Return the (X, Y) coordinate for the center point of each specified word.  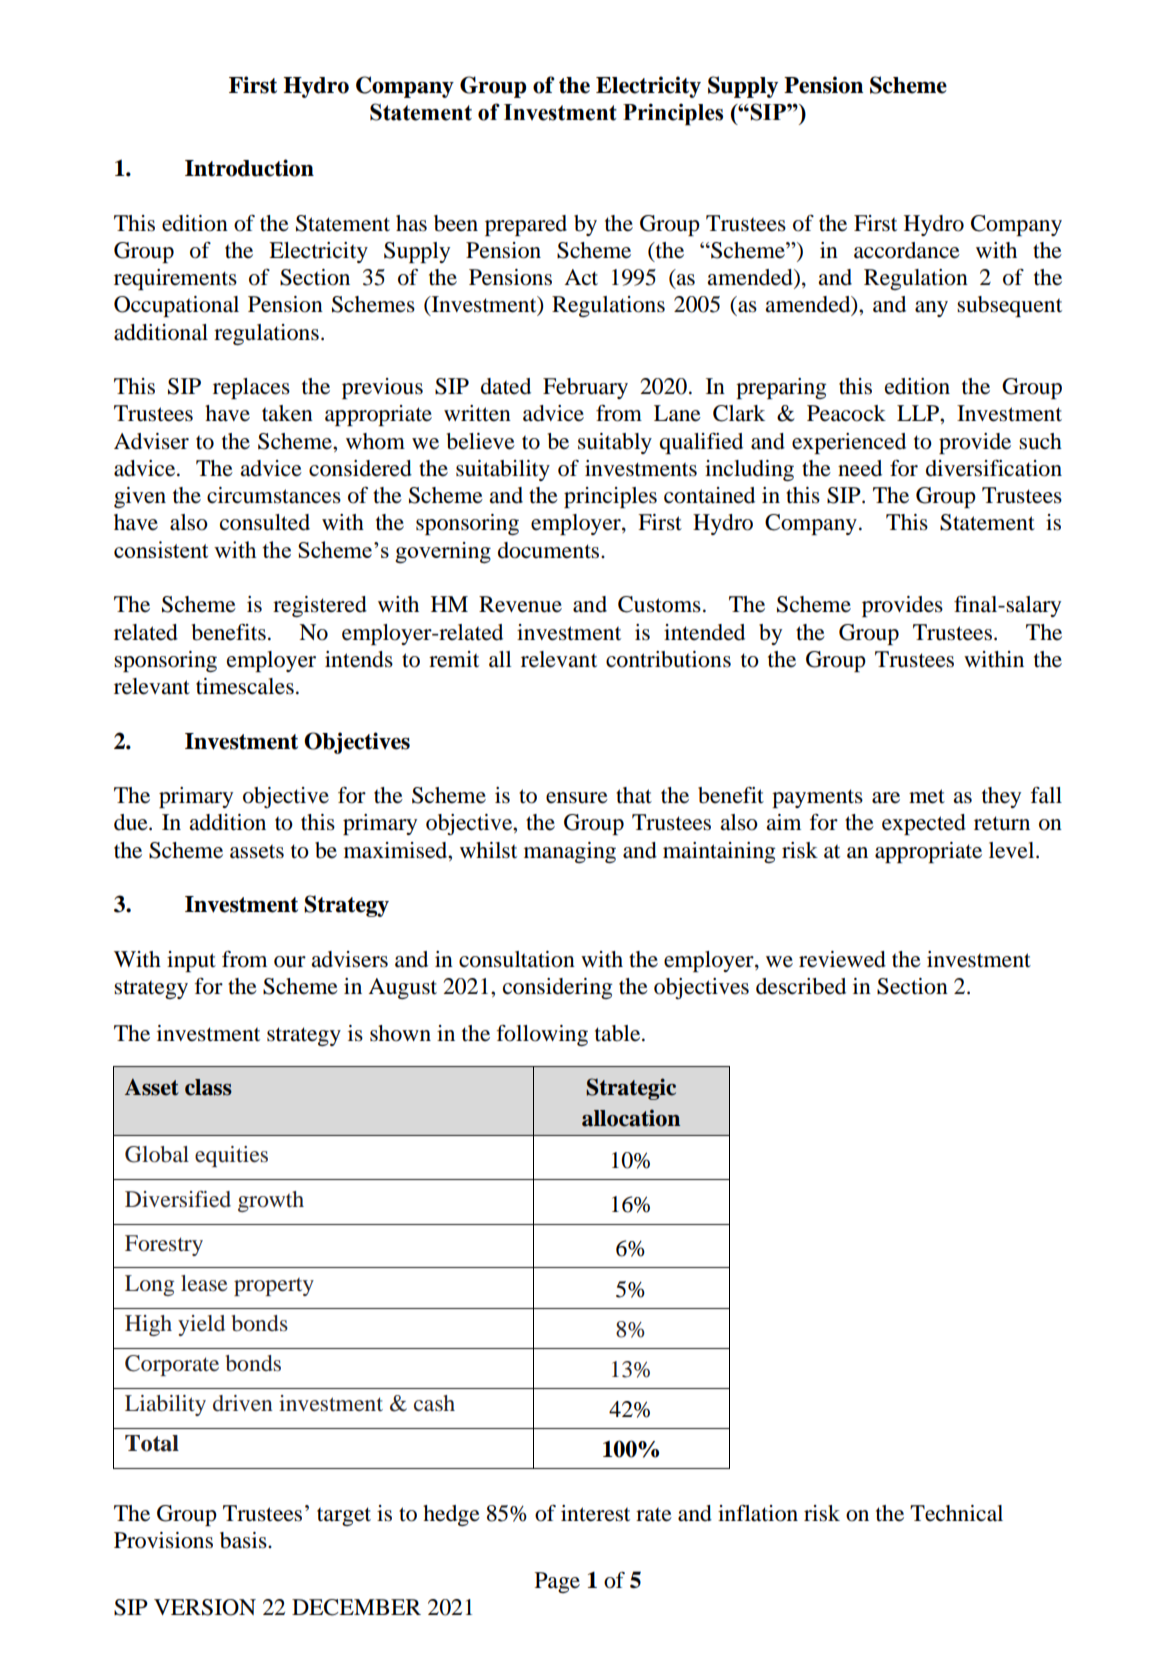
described (801, 986)
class (208, 1087)
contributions (668, 659)
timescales (245, 686)
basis (244, 1540)
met (927, 796)
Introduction (249, 168)
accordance (907, 250)
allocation (631, 1118)
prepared (526, 225)
